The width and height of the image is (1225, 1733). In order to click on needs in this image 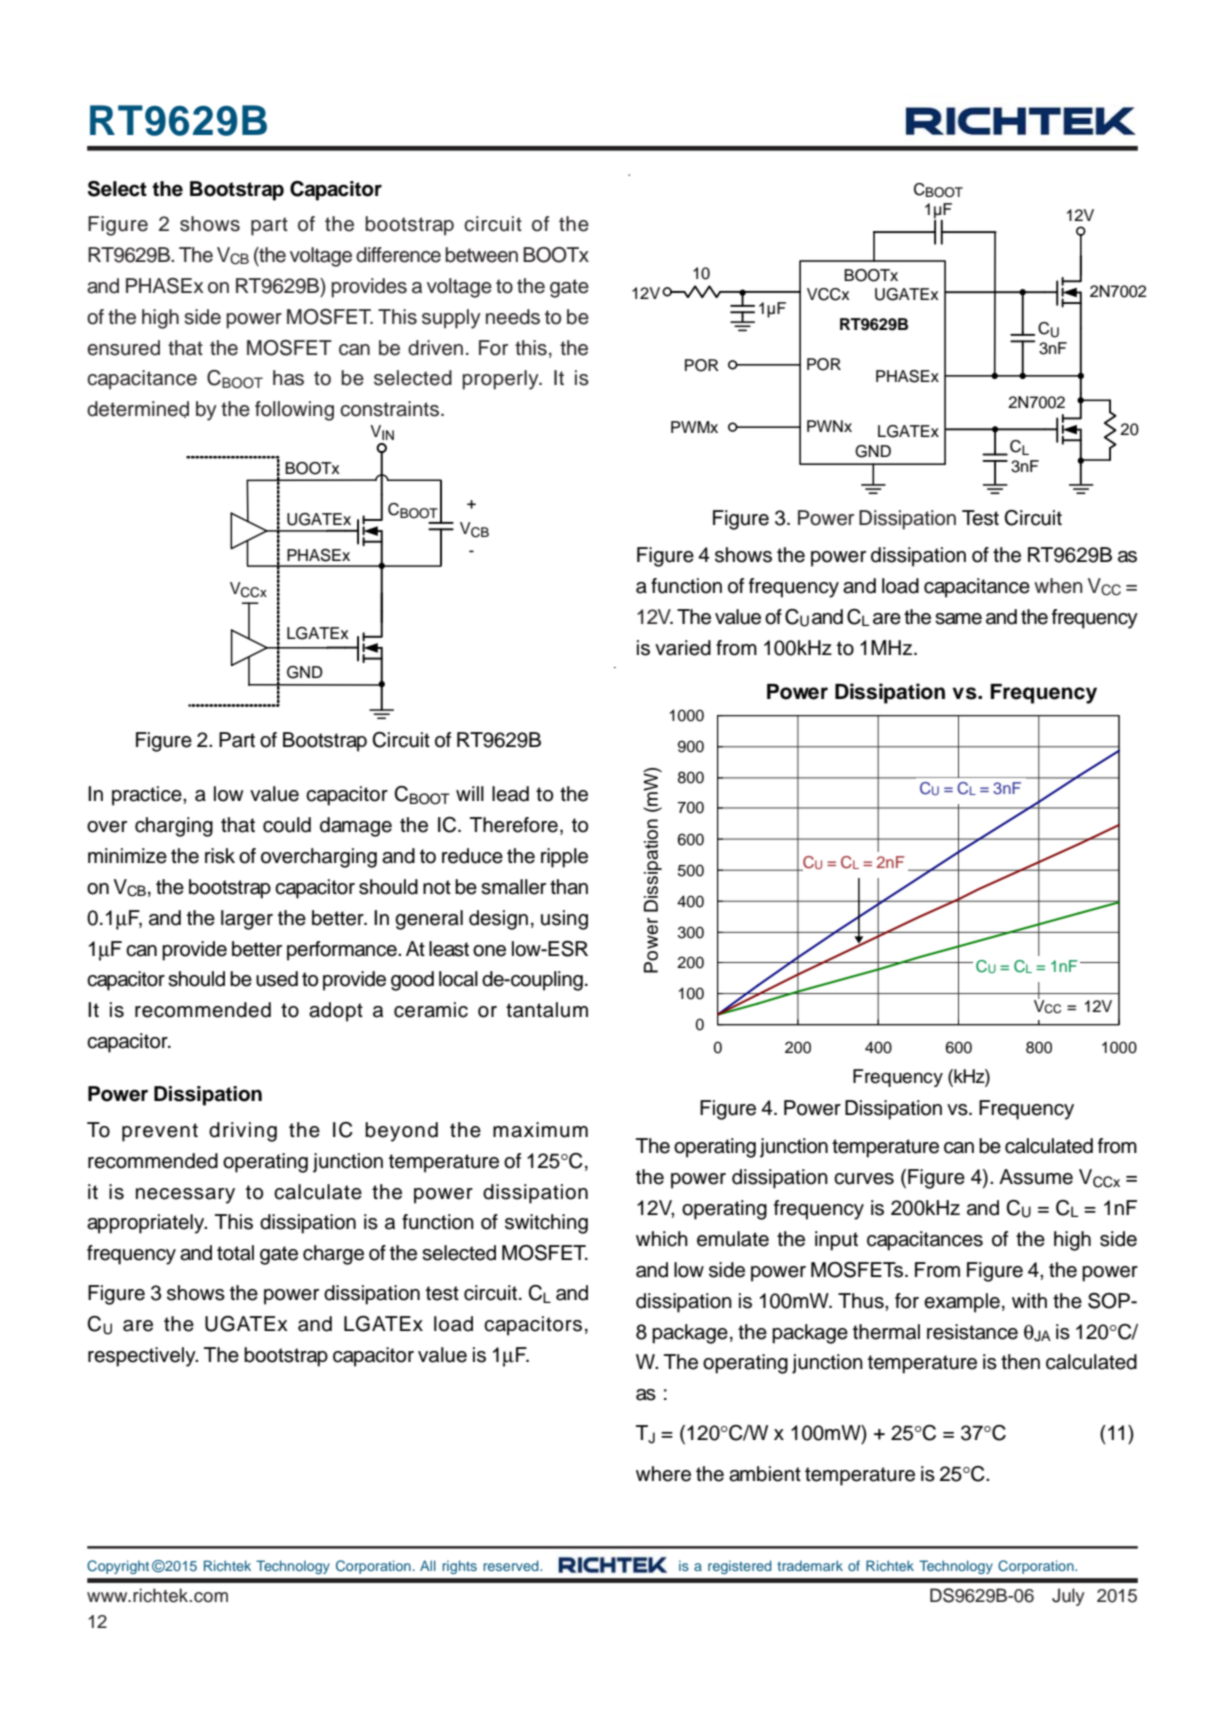, I will do `click(513, 317)`.
